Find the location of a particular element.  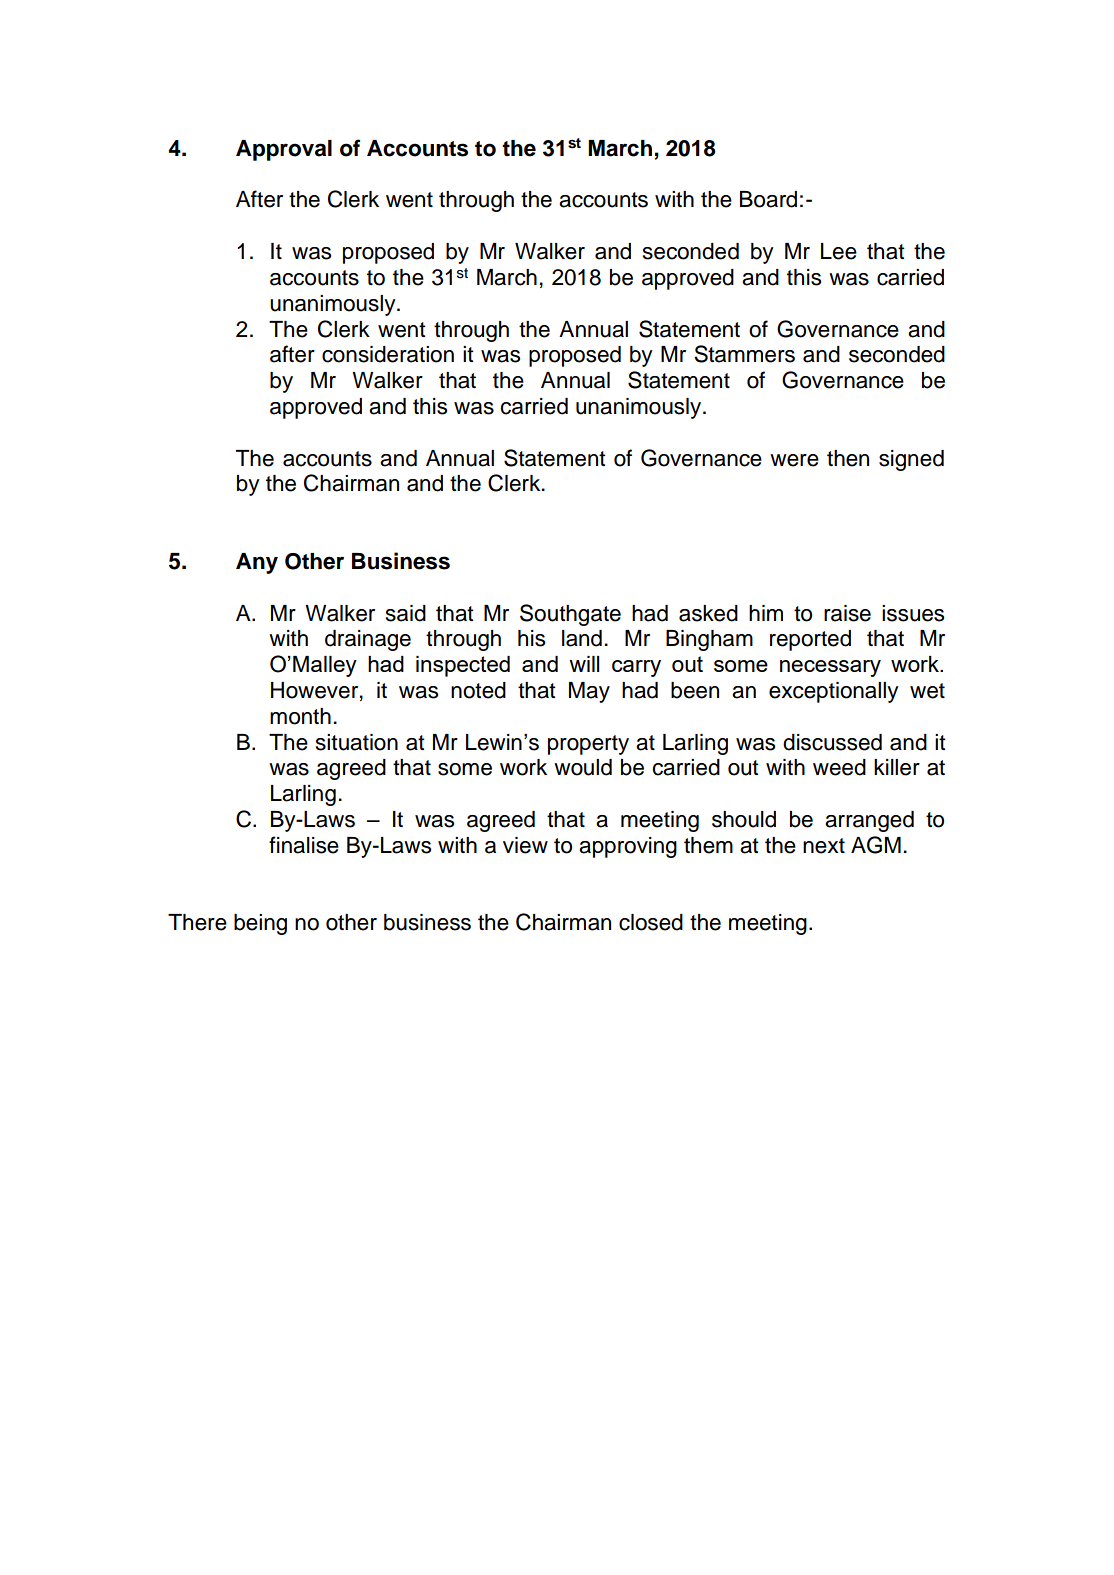

land is located at coordinates (582, 638).
